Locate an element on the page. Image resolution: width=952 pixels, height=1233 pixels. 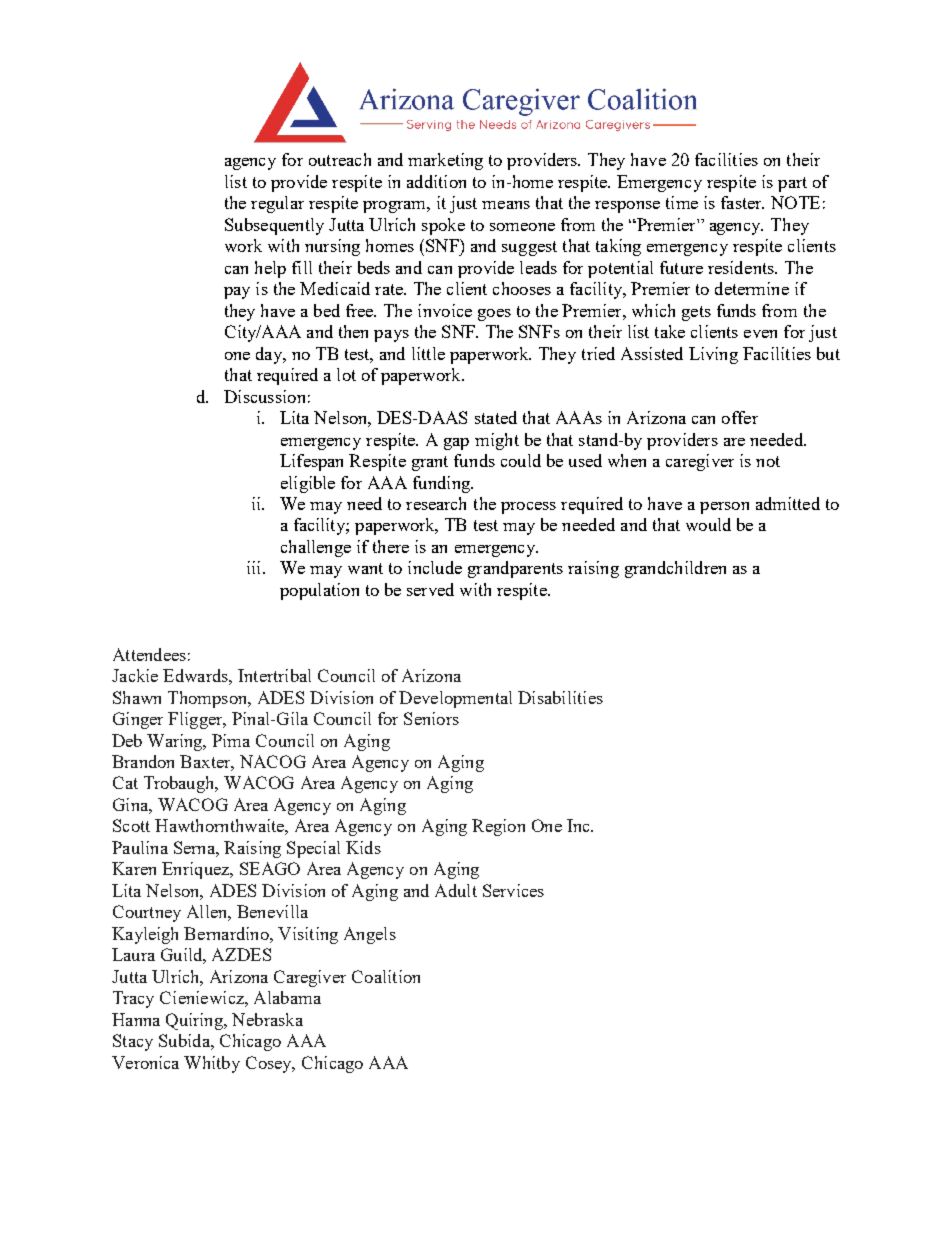
Coalition is located at coordinates (386, 976).
